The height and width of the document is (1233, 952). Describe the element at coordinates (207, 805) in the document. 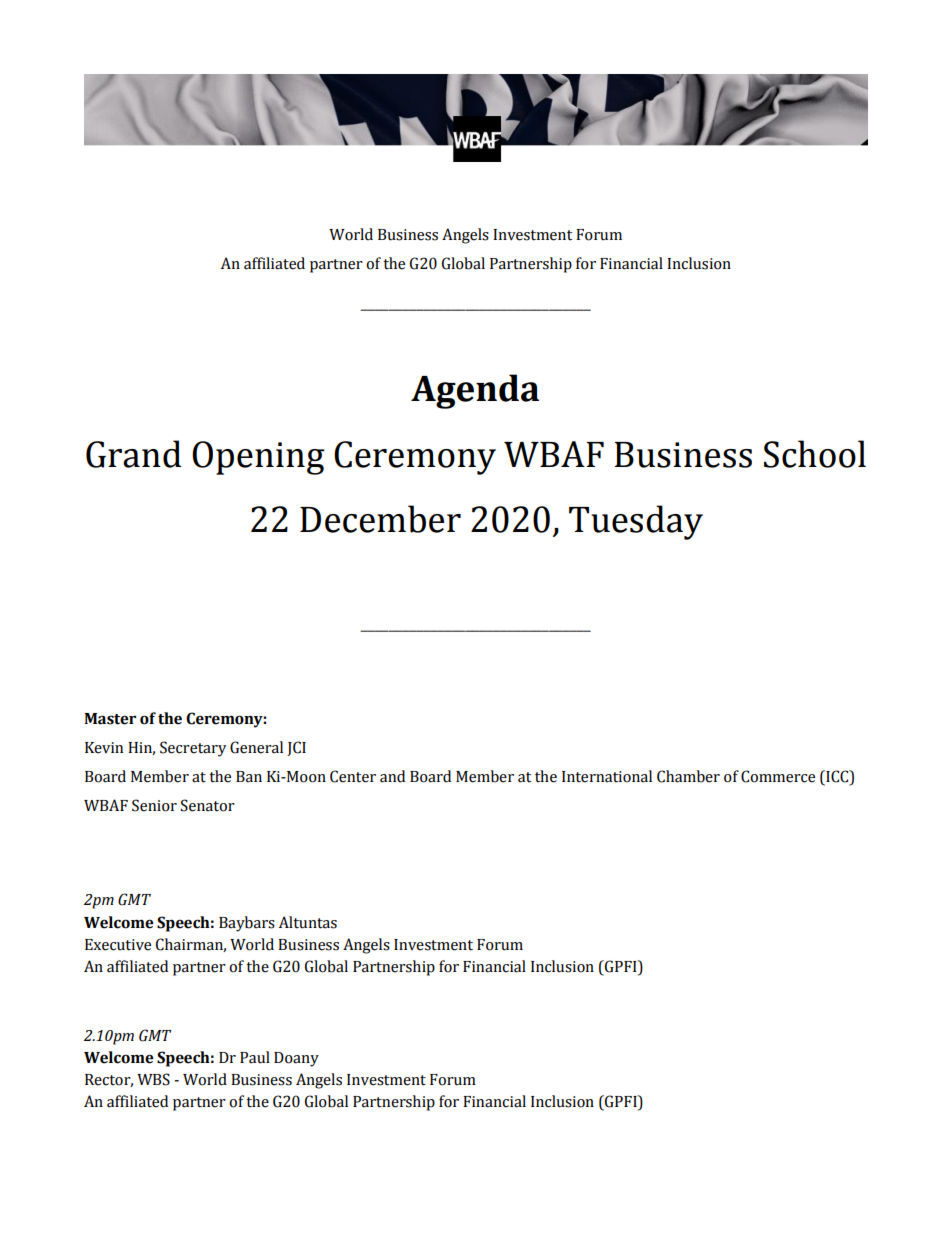

I see `Senator` at that location.
